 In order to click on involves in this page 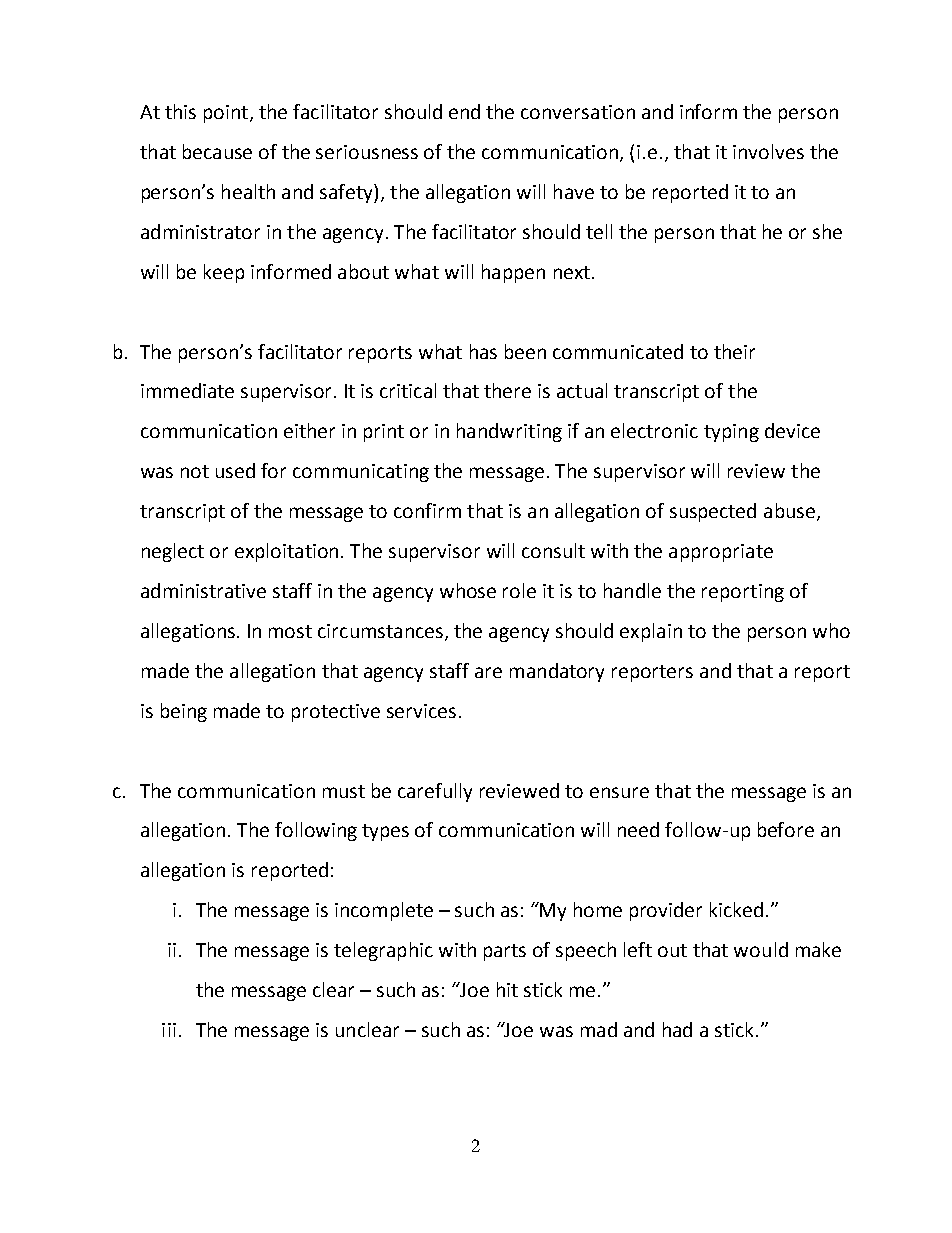, I will do `click(768, 151)`.
